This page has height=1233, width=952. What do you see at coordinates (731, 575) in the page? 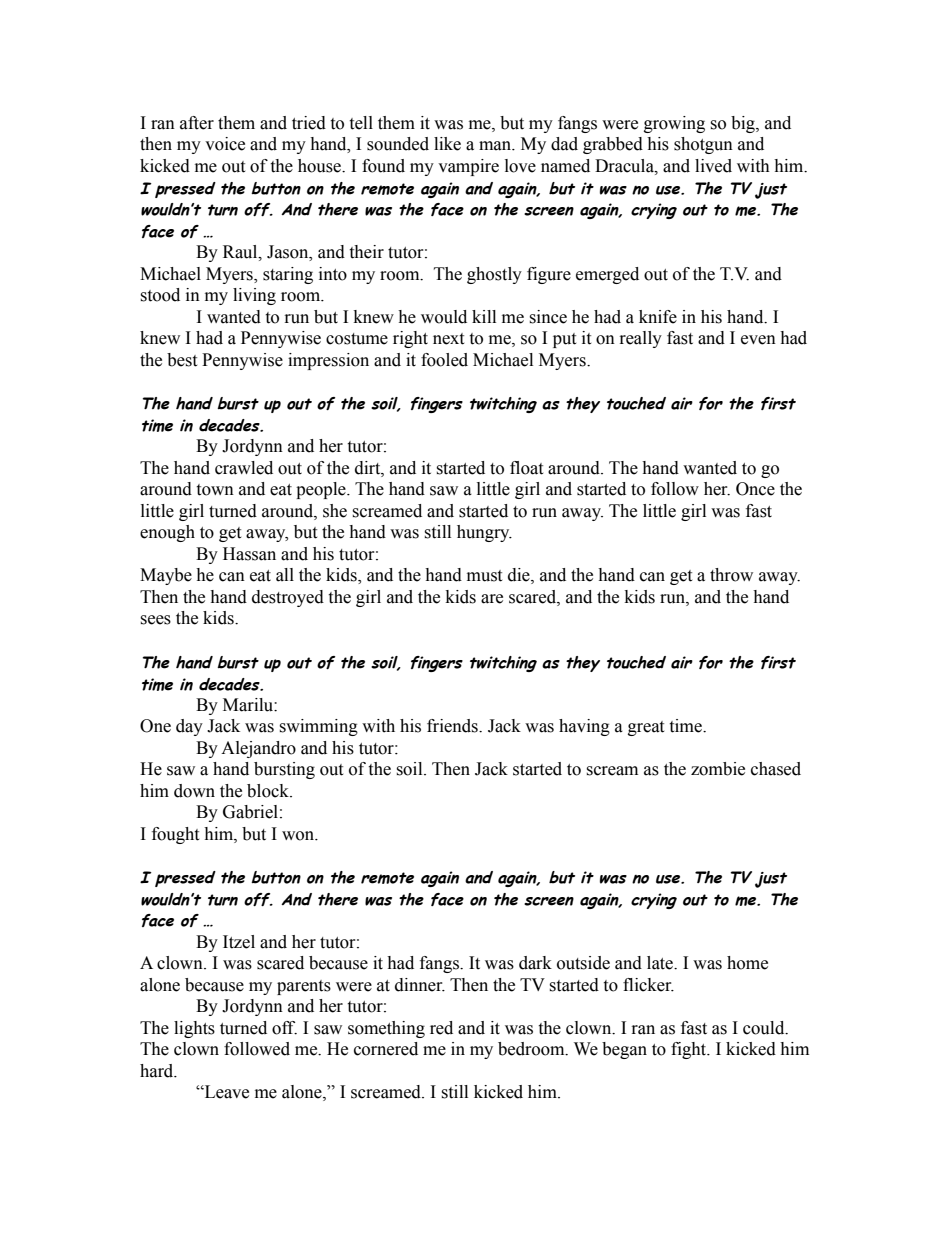
I see `throw` at bounding box center [731, 575].
